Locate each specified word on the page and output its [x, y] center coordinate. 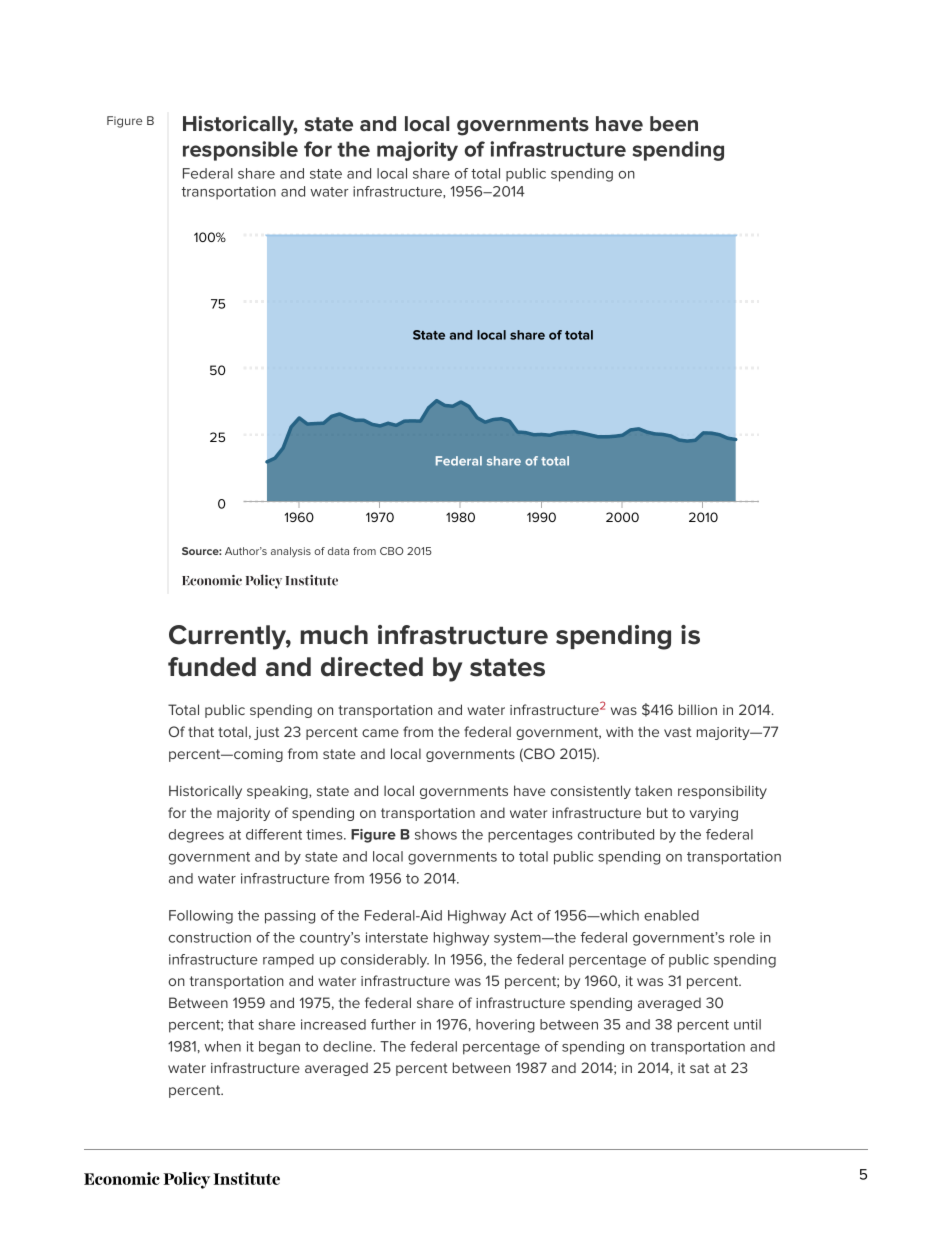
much [334, 635]
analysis [291, 552]
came [380, 733]
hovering [505, 1026]
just [266, 733]
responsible [240, 151]
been [674, 124]
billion [698, 709]
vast [678, 732]
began [279, 1048]
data [338, 551]
